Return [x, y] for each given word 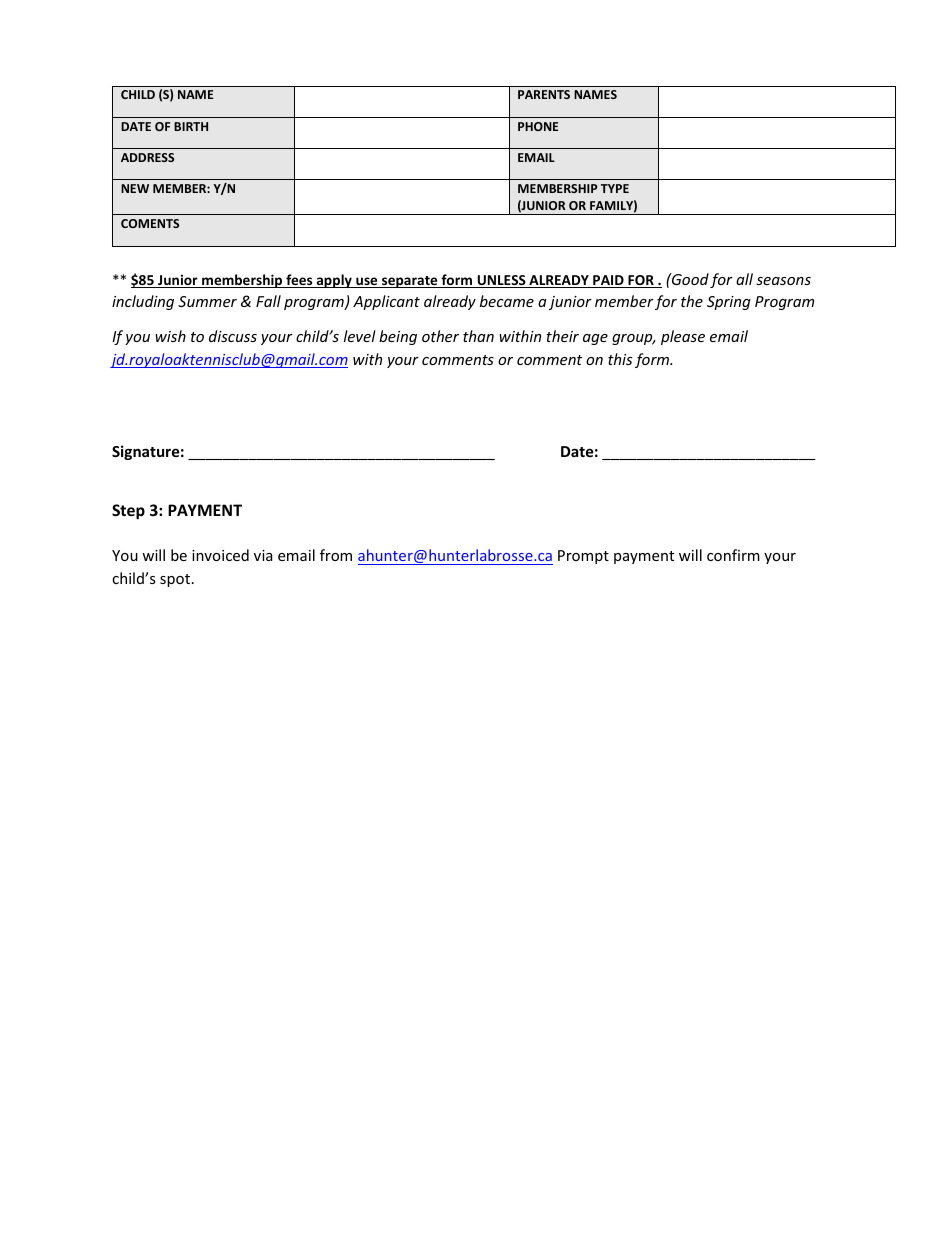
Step [128, 511]
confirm [733, 555]
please [683, 337]
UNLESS [501, 281]
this [620, 359]
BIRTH [191, 126]
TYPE [615, 188]
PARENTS [544, 94]
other [440, 336]
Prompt [583, 557]
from [336, 555]
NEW [135, 188]
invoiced [220, 555]
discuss [233, 336]
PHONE [538, 126]
